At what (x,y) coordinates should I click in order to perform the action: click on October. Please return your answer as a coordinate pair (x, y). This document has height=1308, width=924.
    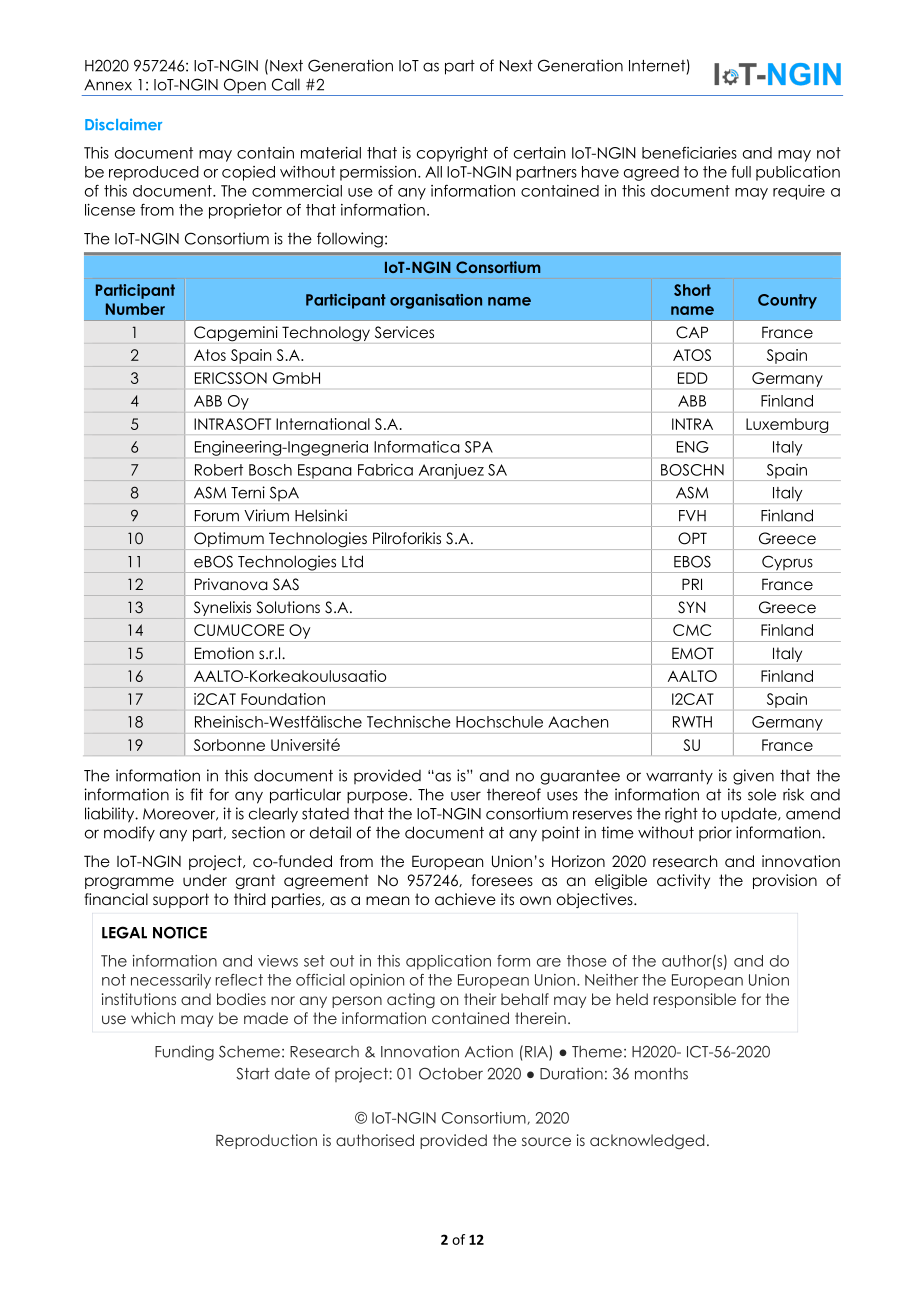
    Looking at the image, I should click on (451, 1073).
